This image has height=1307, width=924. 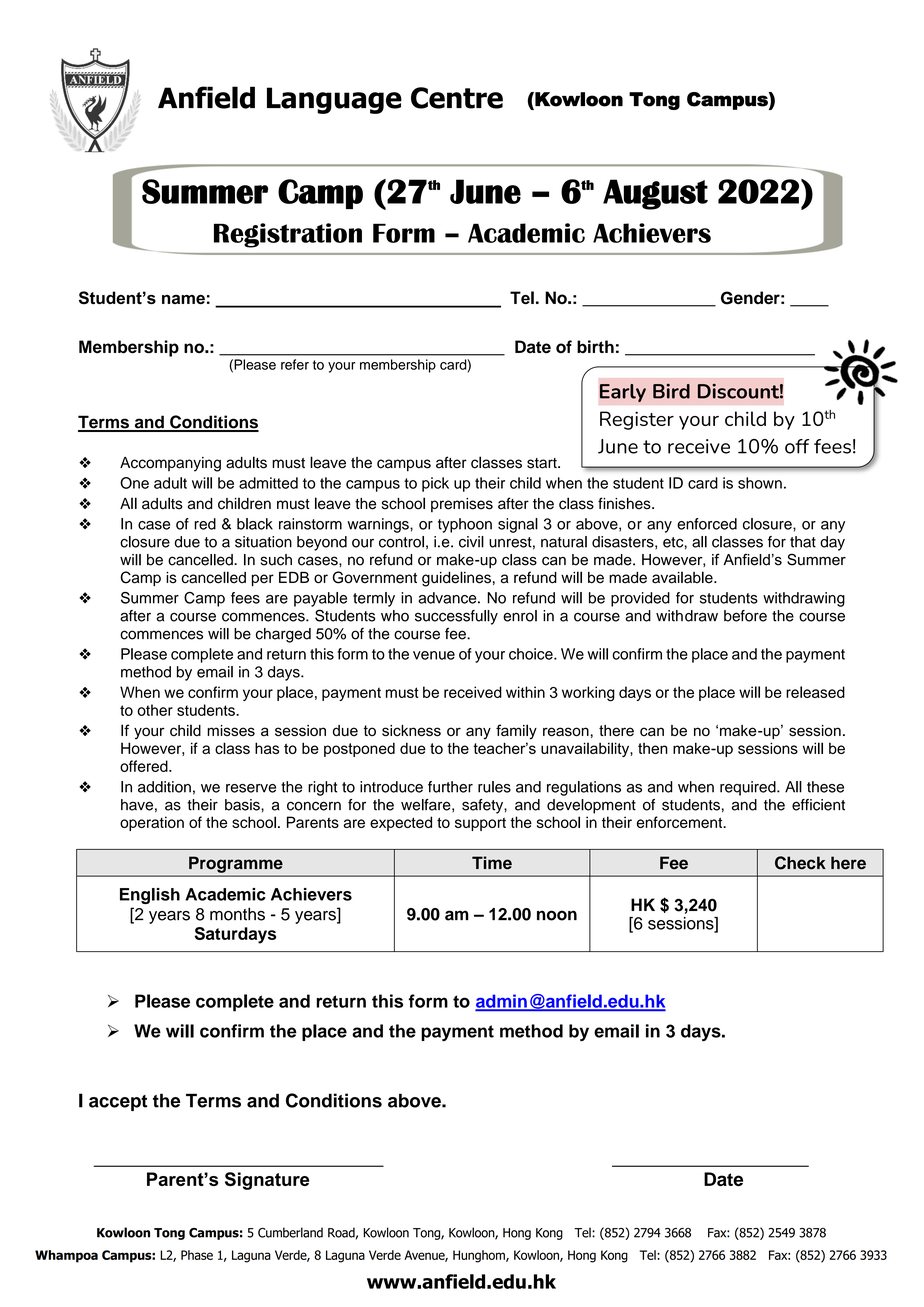 I want to click on Phase, so click(x=197, y=1255).
